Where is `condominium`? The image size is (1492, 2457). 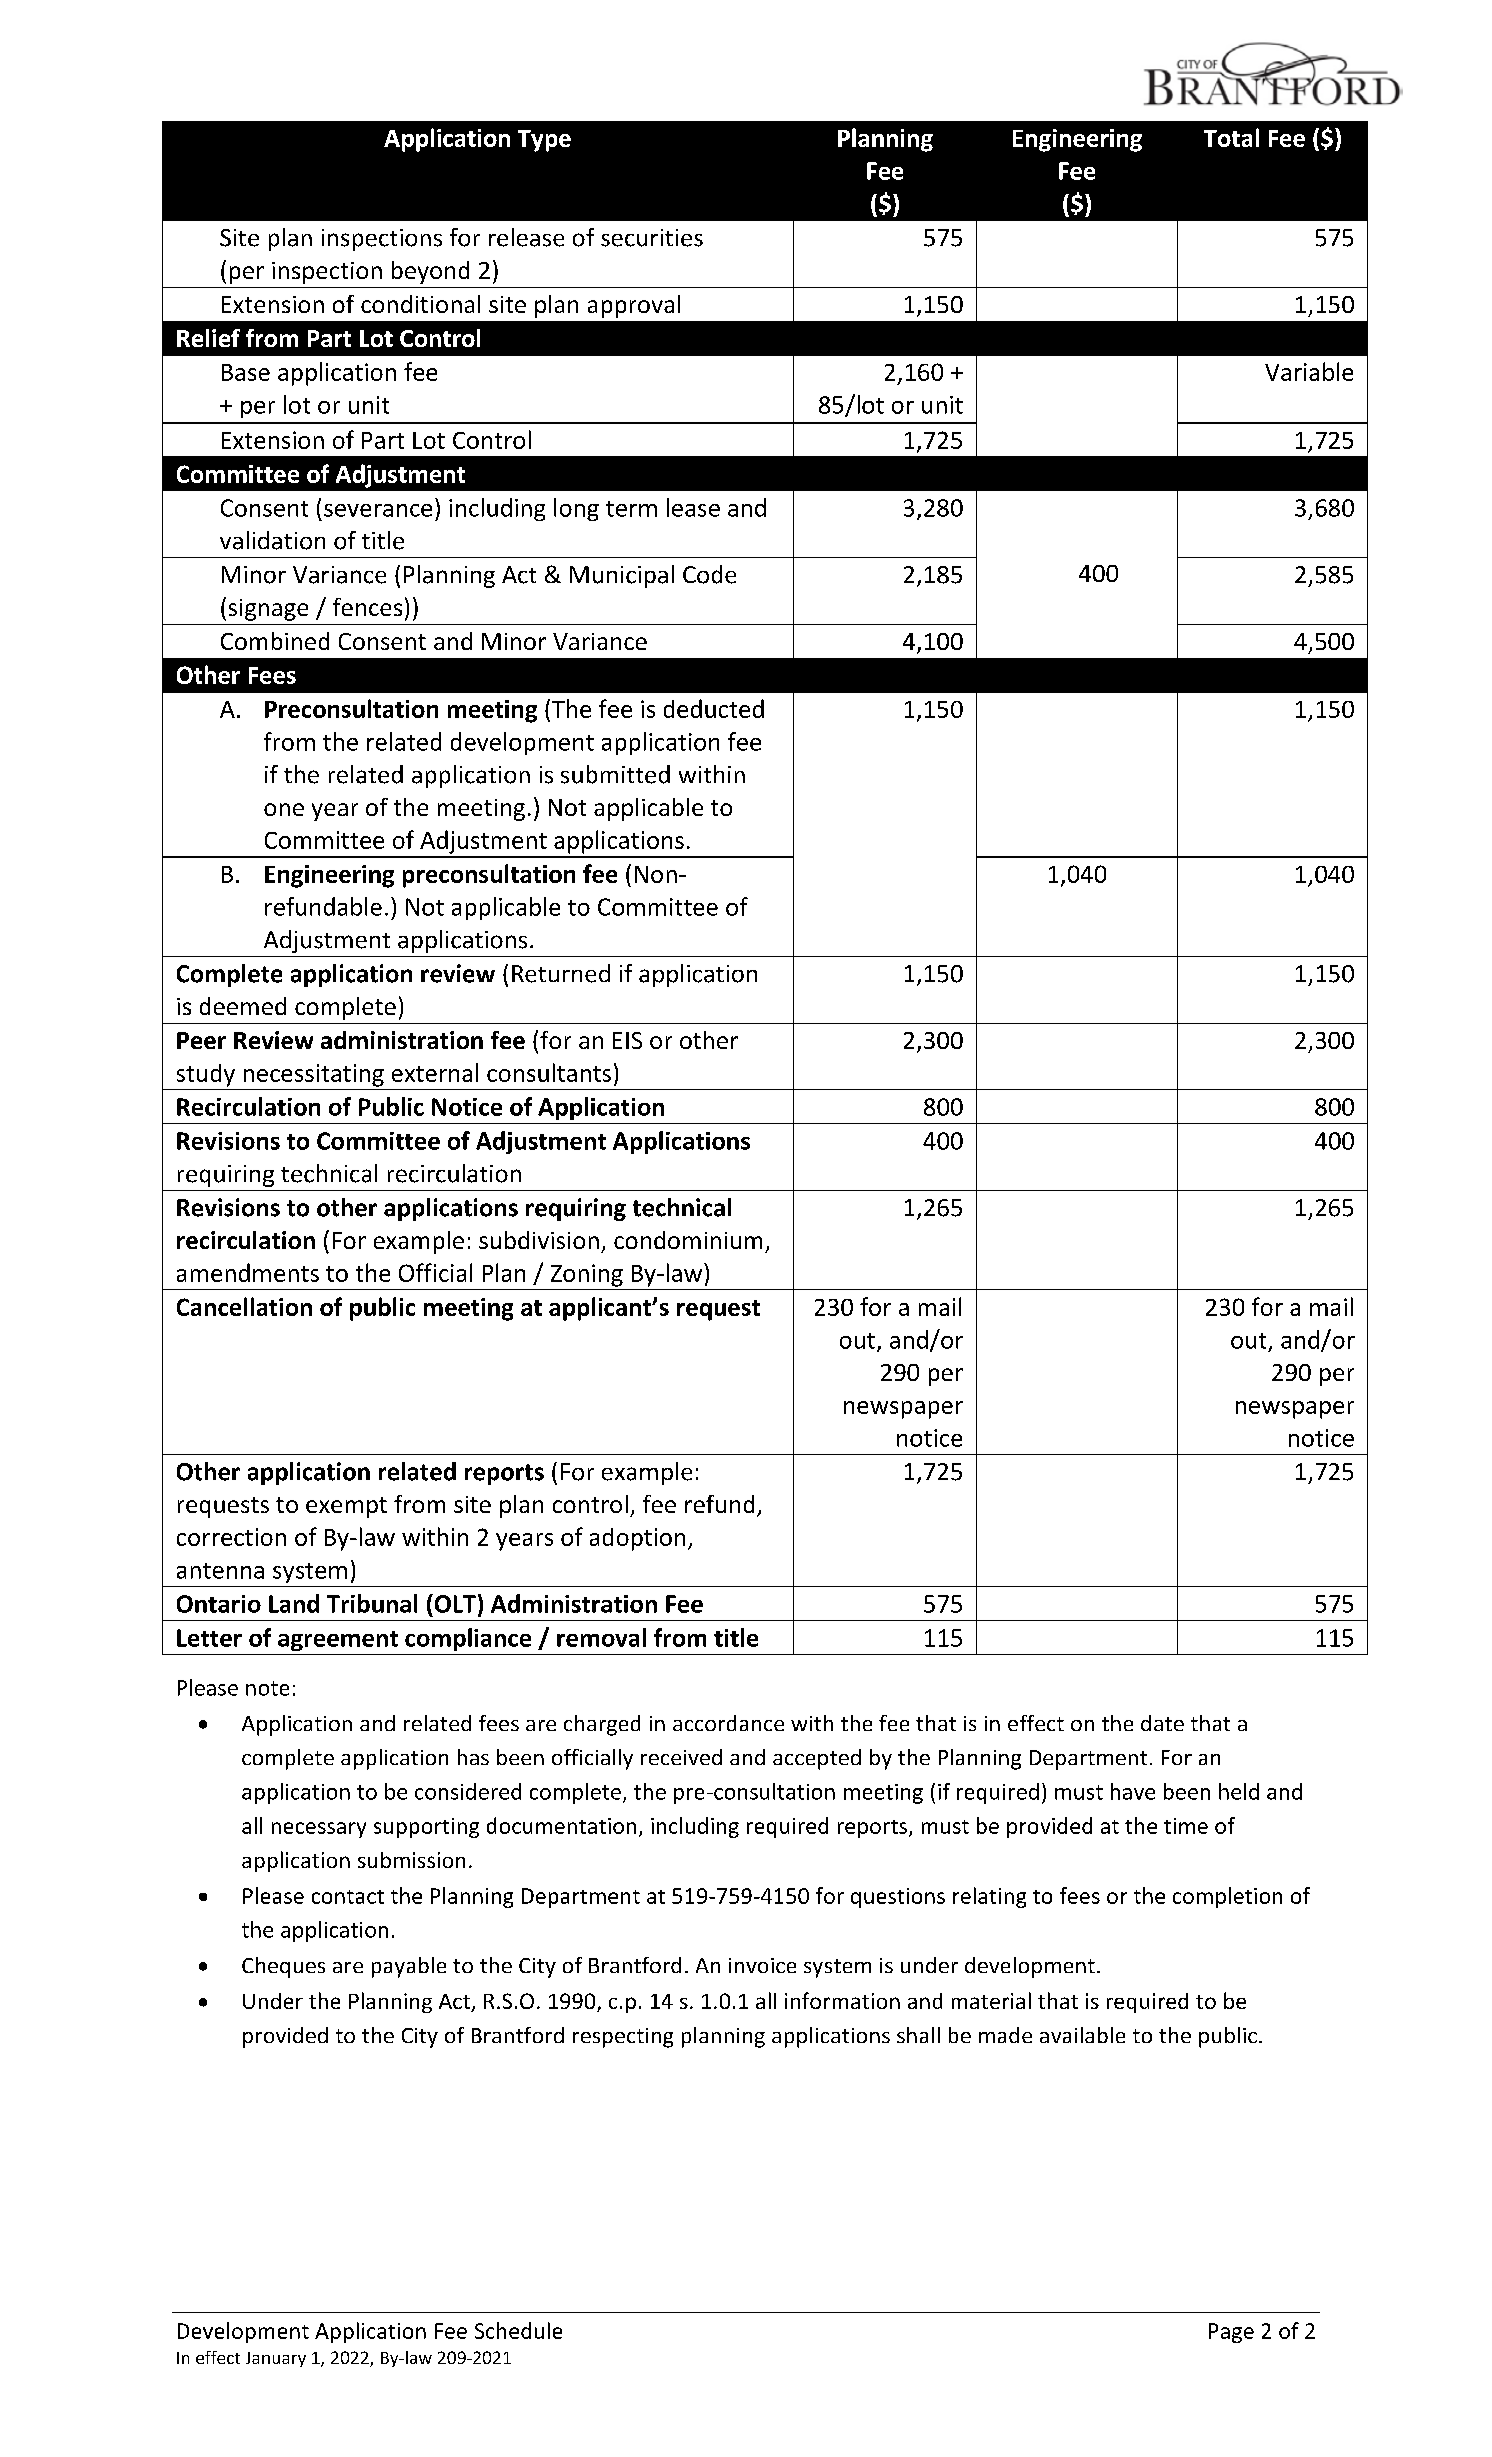 condominium is located at coordinates (688, 1240).
